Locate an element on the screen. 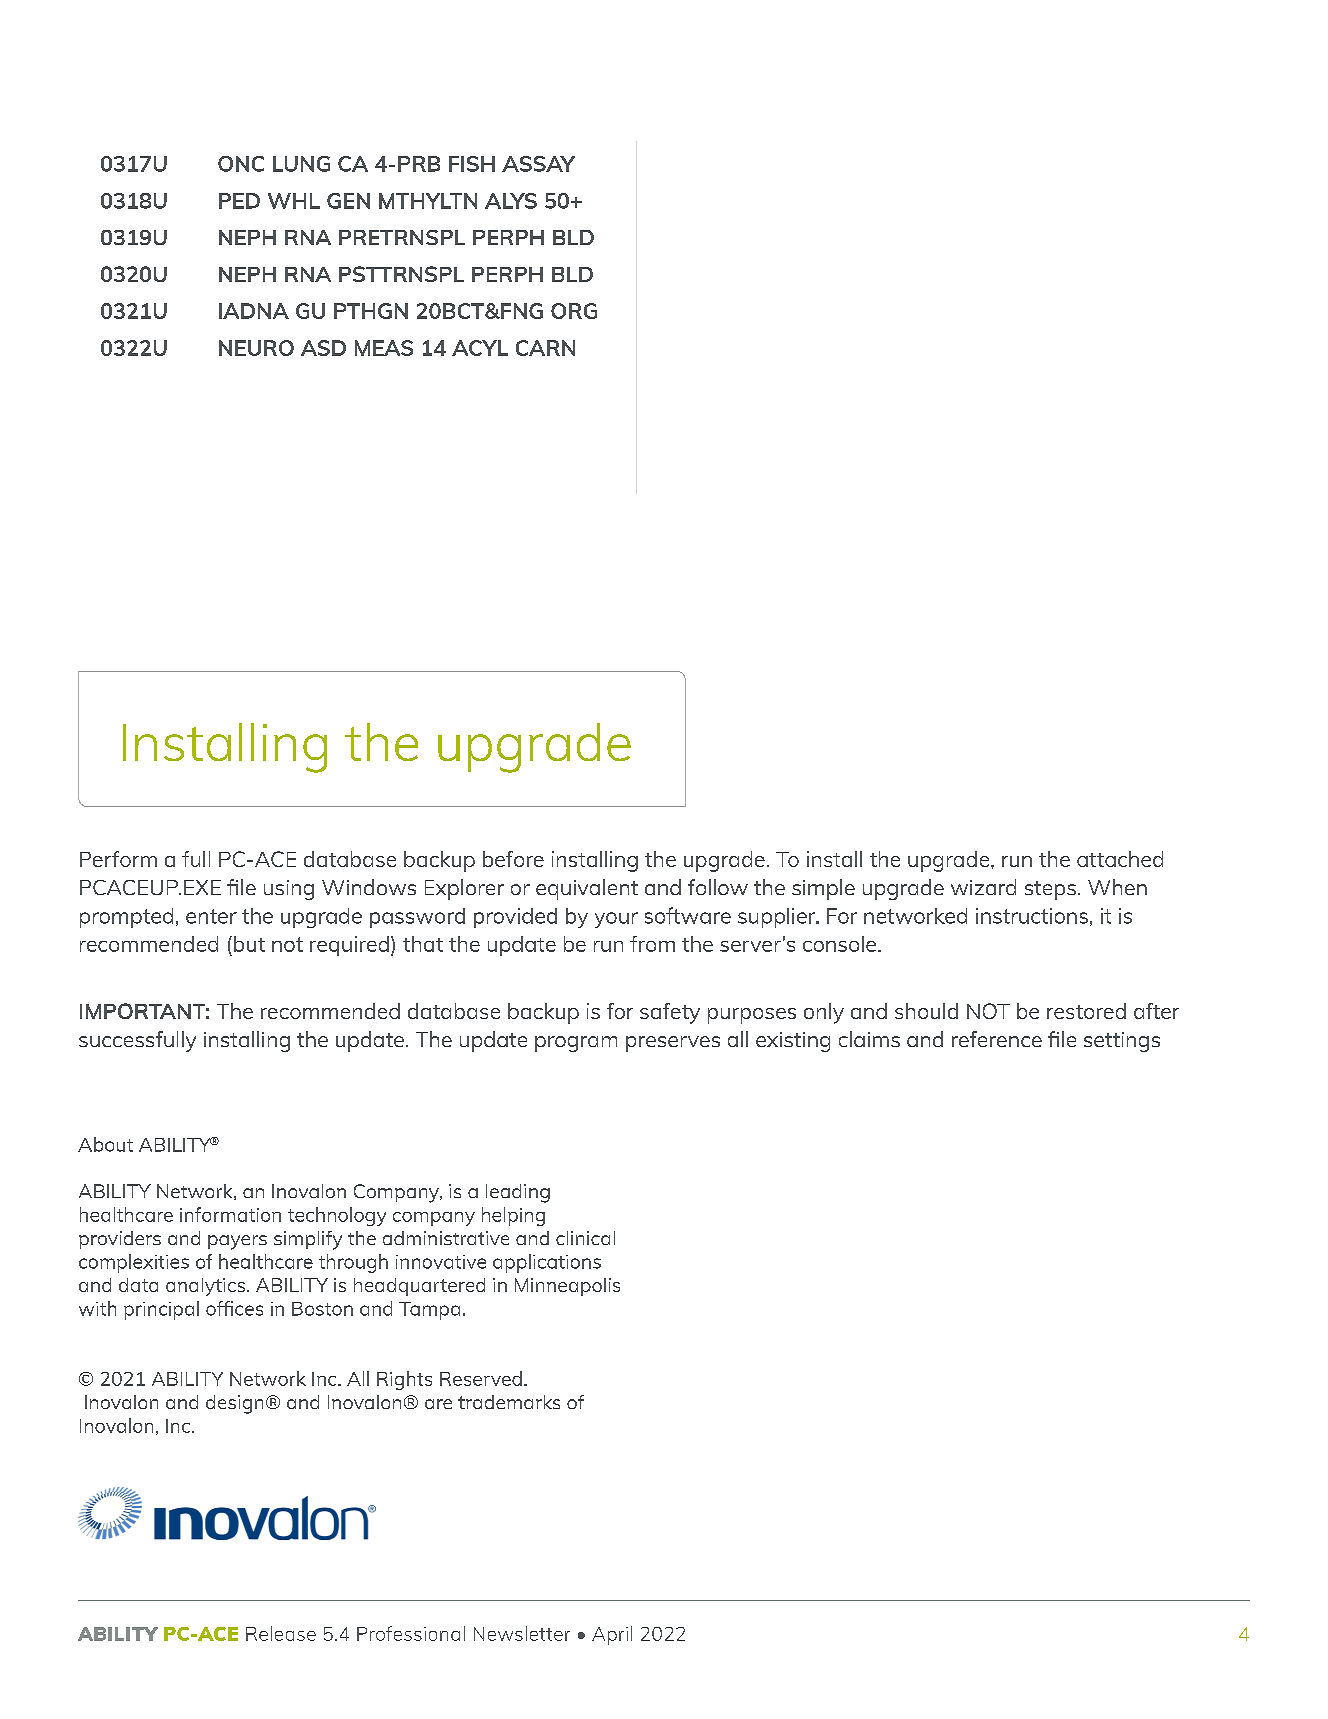 The width and height of the screenshot is (1328, 1719). PED is located at coordinates (239, 201).
